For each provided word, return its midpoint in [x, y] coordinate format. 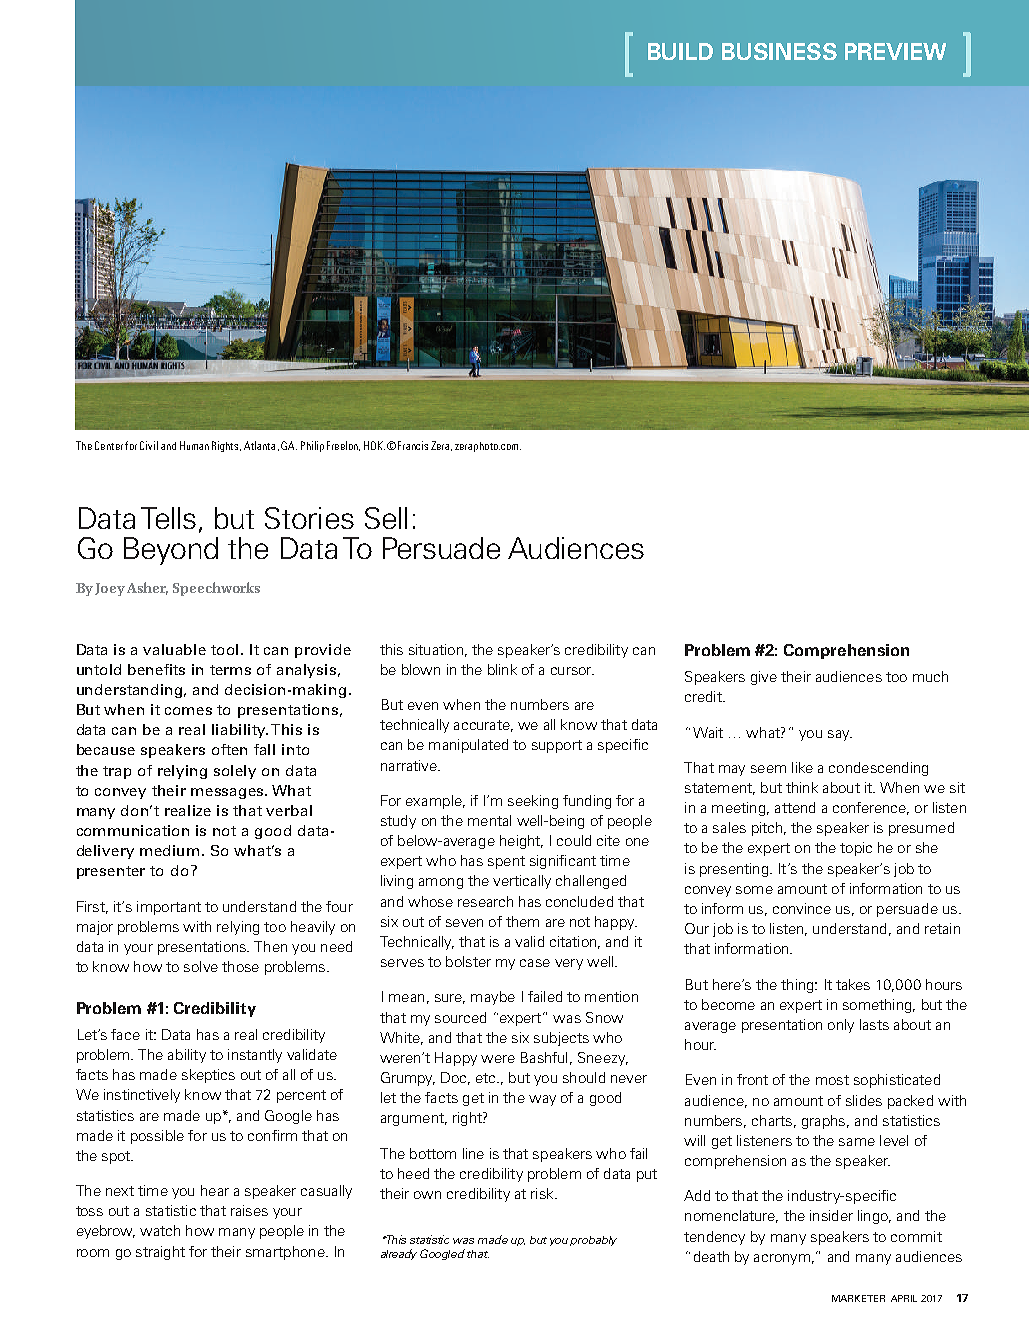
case [535, 963]
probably [593, 1241]
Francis [413, 445]
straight [160, 1253]
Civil [149, 445]
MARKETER [858, 1298]
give [764, 678]
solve [201, 966]
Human [194, 445]
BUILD [680, 51]
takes [853, 984]
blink [502, 669]
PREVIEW [895, 51]
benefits [156, 669]
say [840, 735]
